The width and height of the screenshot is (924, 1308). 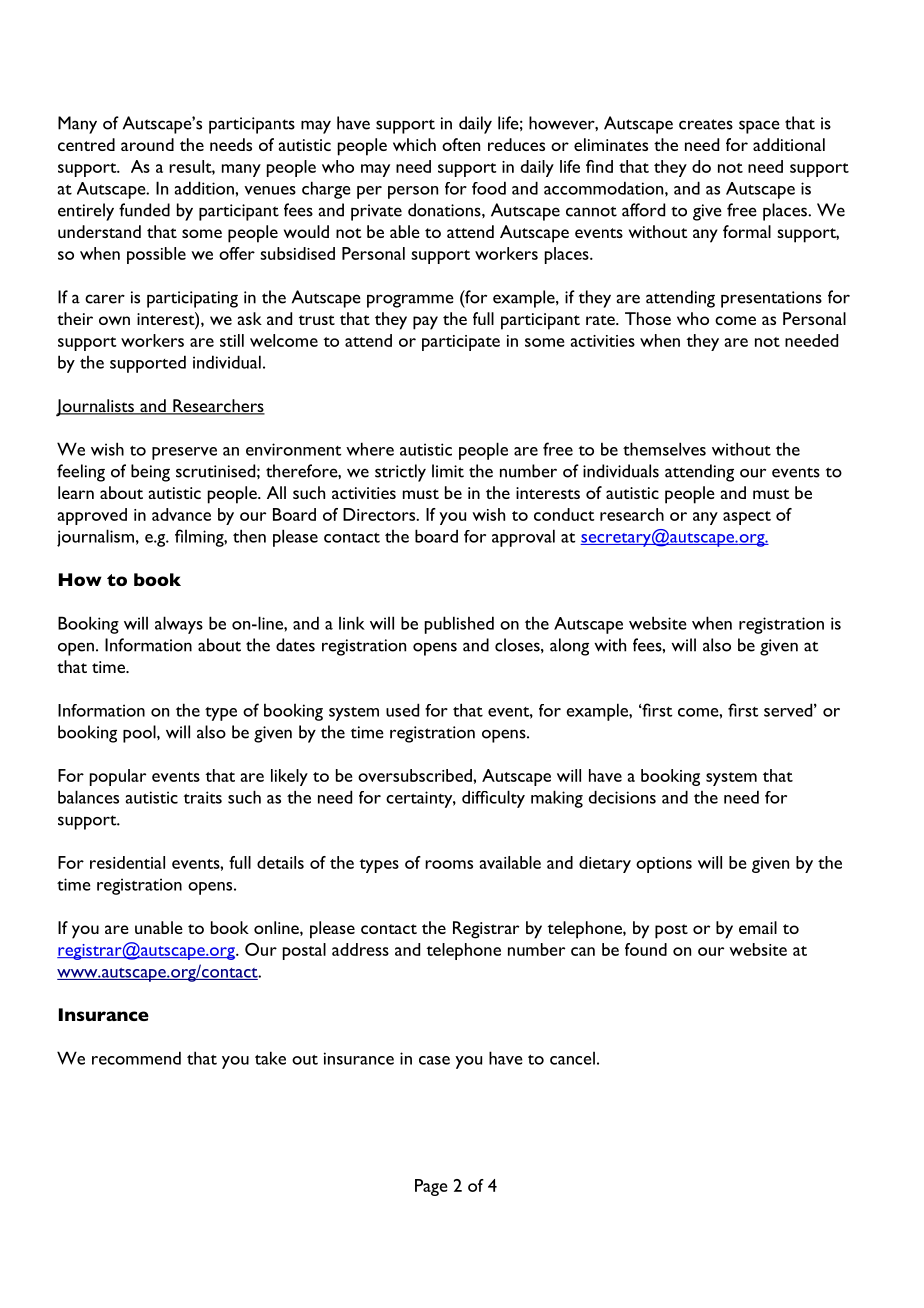 What do you see at coordinates (136, 1058) in the screenshot?
I see `recommend` at bounding box center [136, 1058].
